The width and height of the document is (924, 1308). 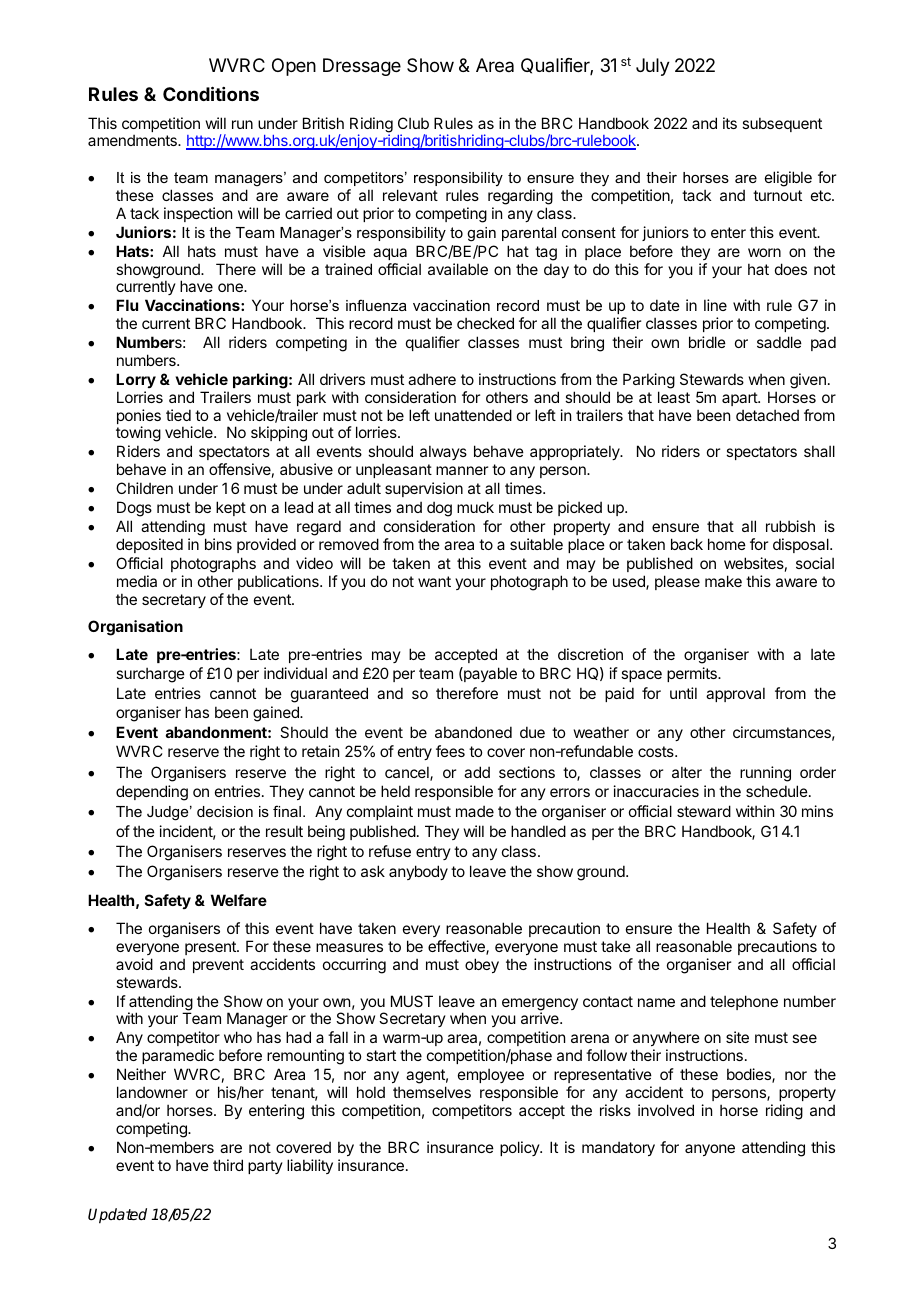 I want to click on want, so click(x=434, y=581).
